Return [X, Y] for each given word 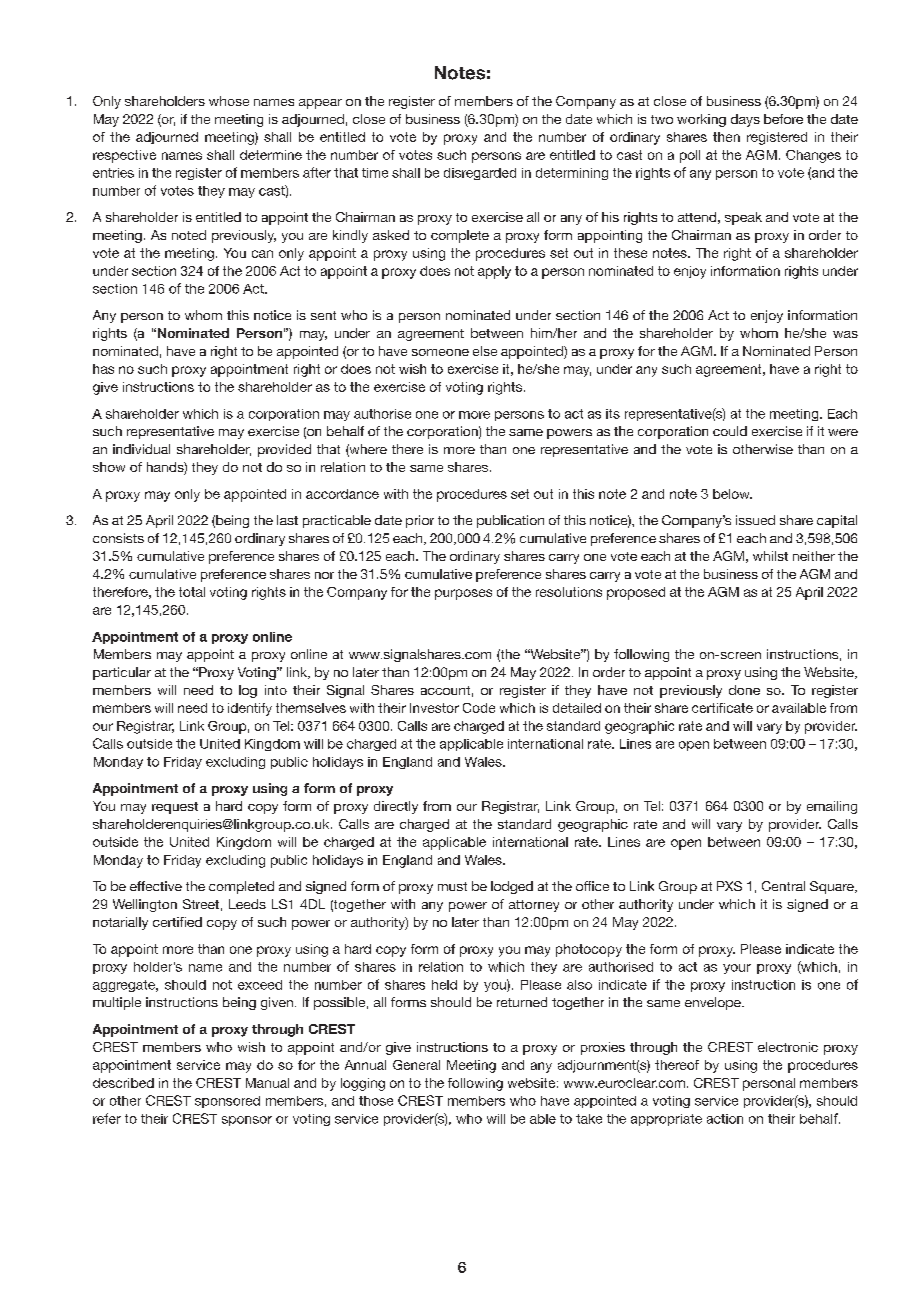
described [123, 1083]
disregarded [480, 174]
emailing [832, 807]
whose [229, 101]
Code [479, 708]
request [175, 808]
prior [420, 521]
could [730, 431]
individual [141, 449]
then [726, 137]
